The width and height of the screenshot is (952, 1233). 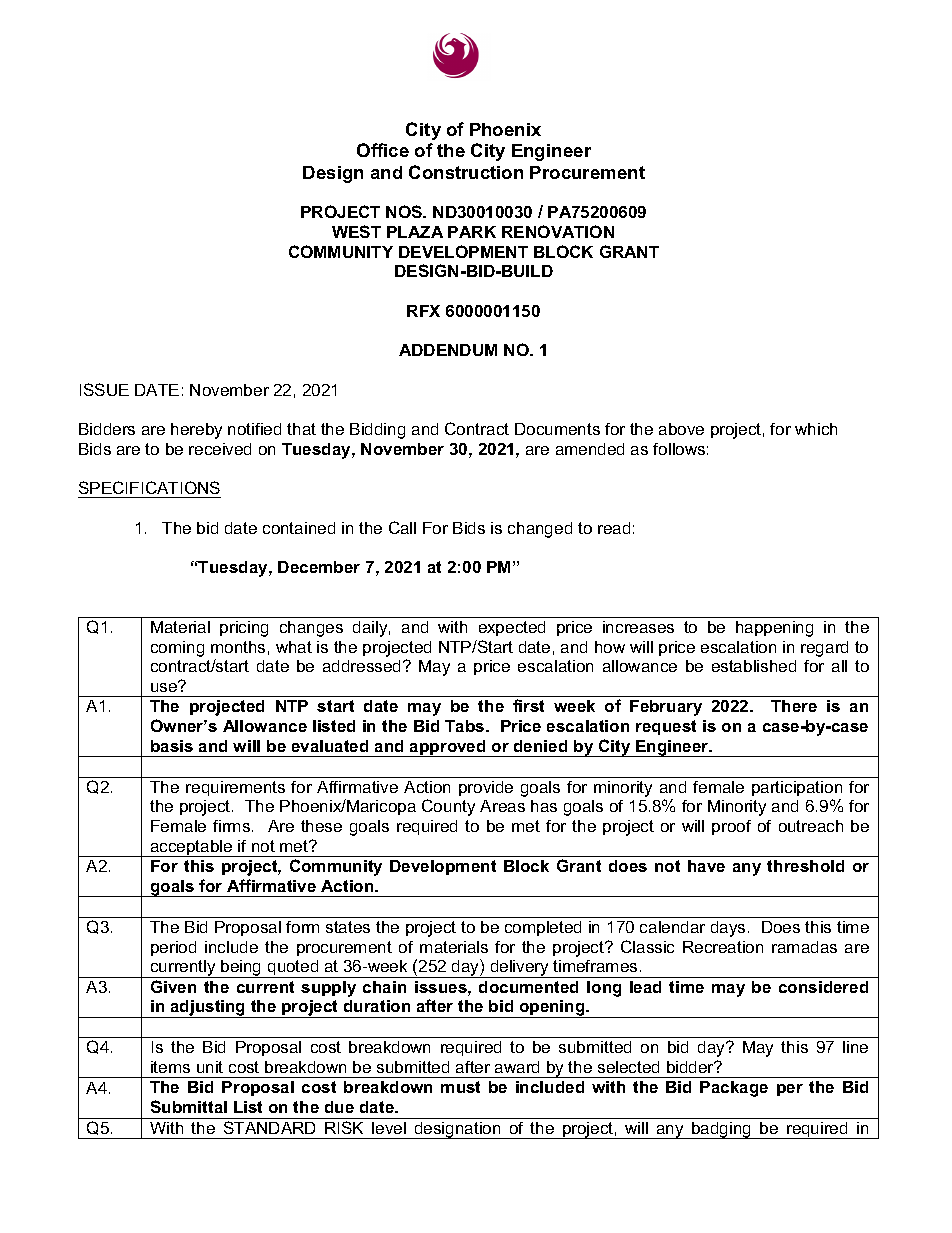 What do you see at coordinates (356, 231) in the screenshot?
I see `WEST` at bounding box center [356, 231].
